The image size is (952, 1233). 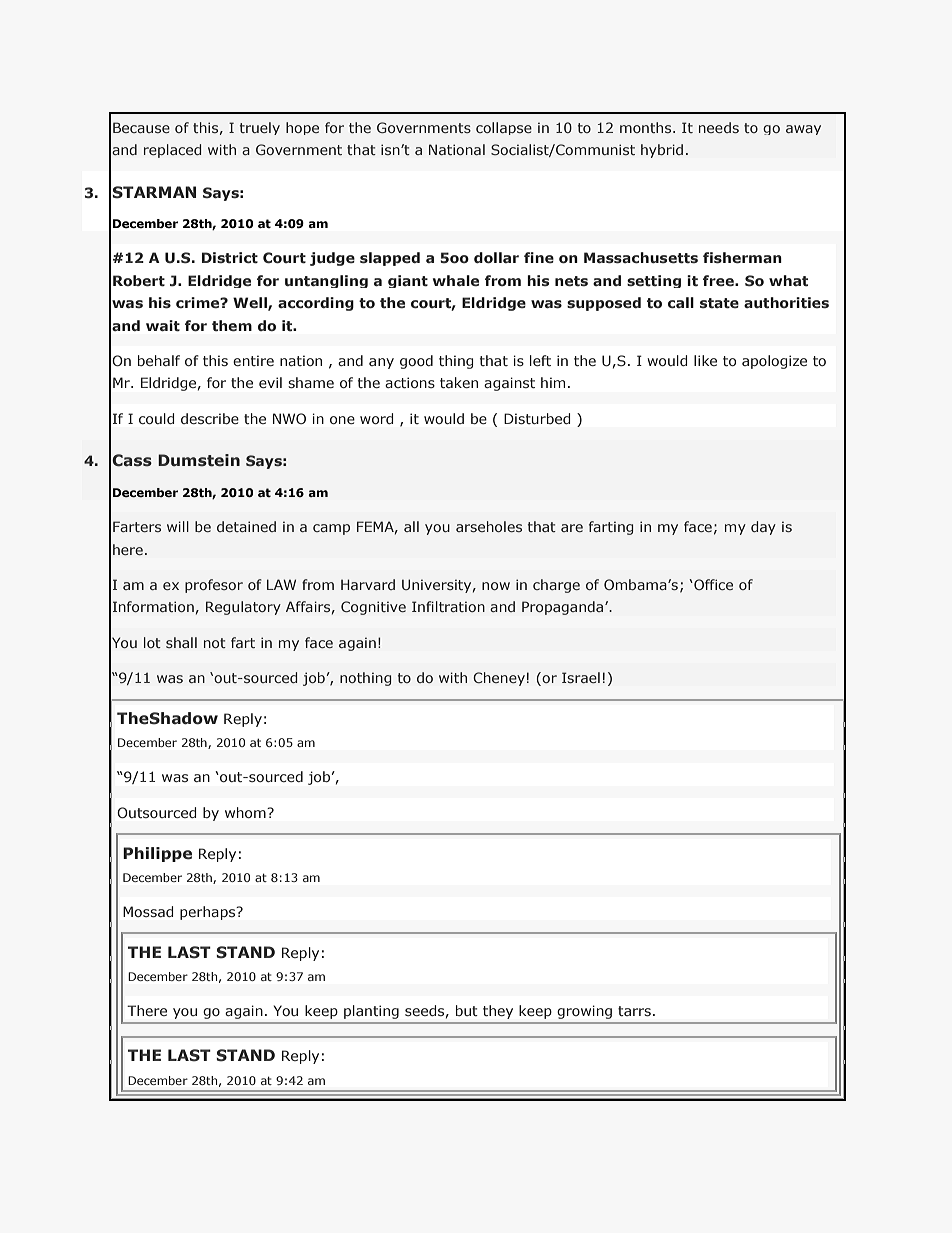 What do you see at coordinates (181, 642) in the screenshot?
I see `shall` at bounding box center [181, 642].
